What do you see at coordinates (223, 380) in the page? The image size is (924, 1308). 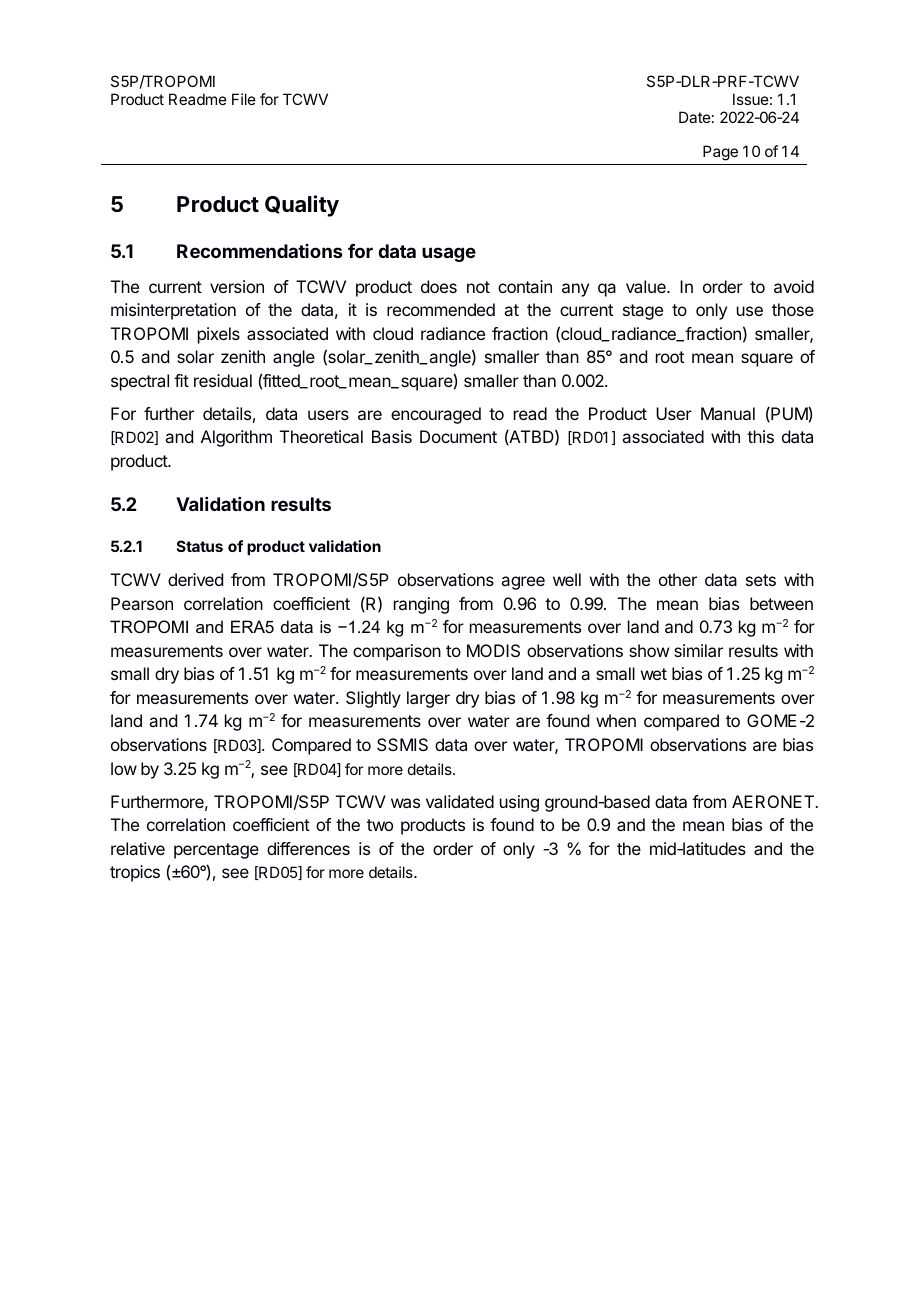 I see `residual` at bounding box center [223, 380].
